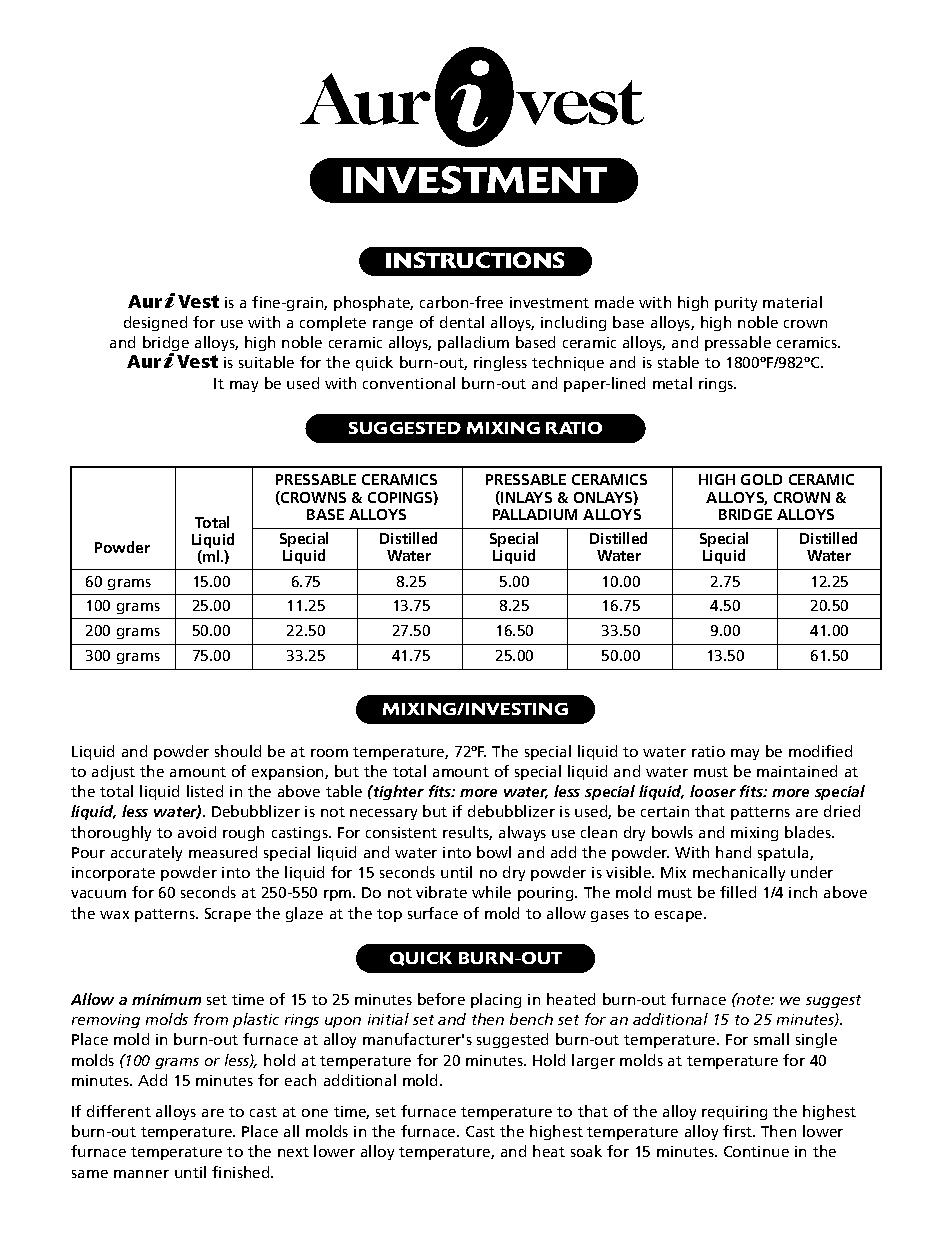 The height and width of the screenshot is (1233, 952). Describe the element at coordinates (238, 751) in the screenshot. I see `should` at that location.
